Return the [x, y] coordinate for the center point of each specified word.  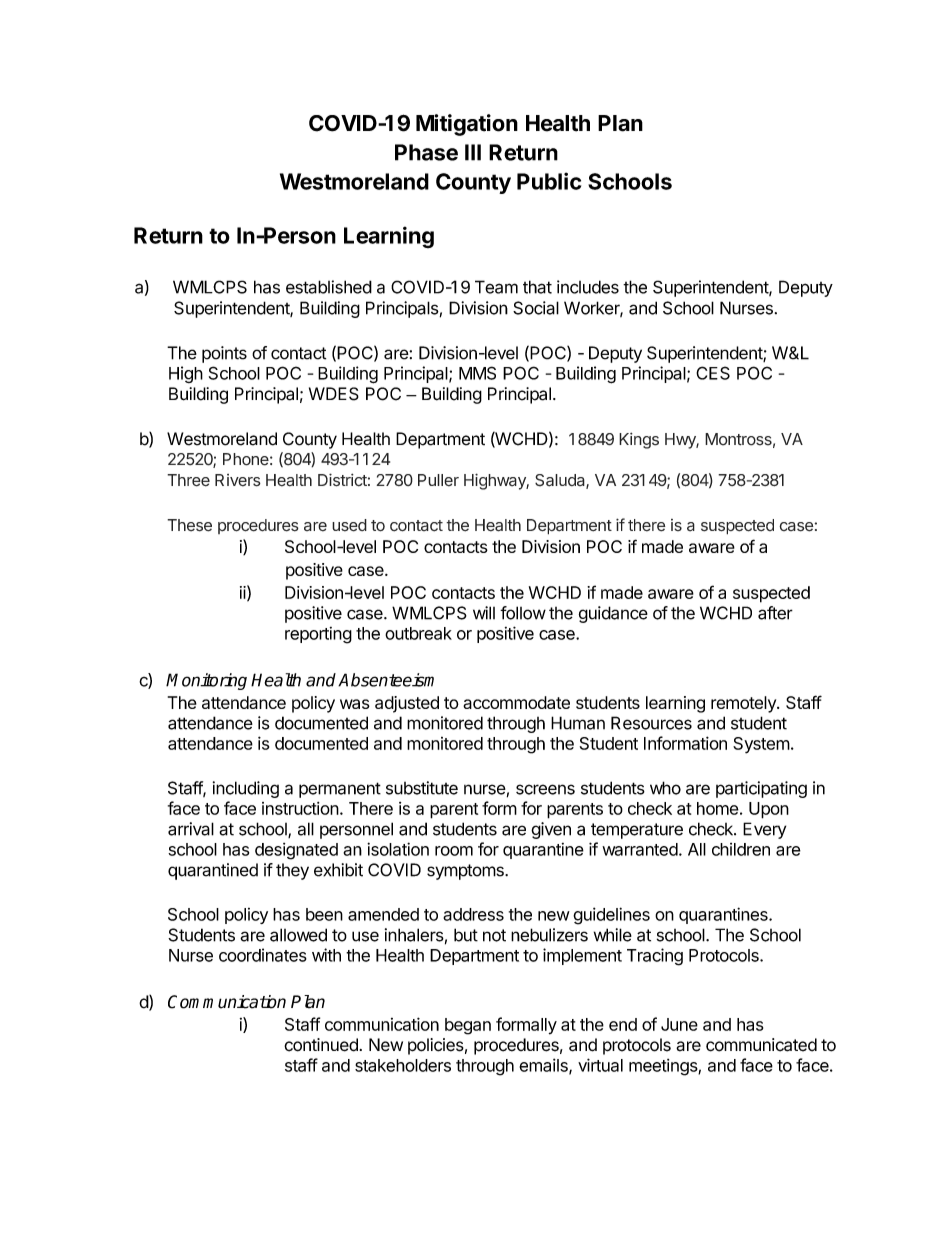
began [468, 1026]
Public [549, 181]
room [454, 851]
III [473, 152]
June [679, 1024]
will [484, 613]
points [224, 354]
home [718, 808]
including [246, 789]
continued [321, 1045]
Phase [426, 152]
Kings [639, 440]
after [775, 613]
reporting [318, 635]
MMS [477, 373]
